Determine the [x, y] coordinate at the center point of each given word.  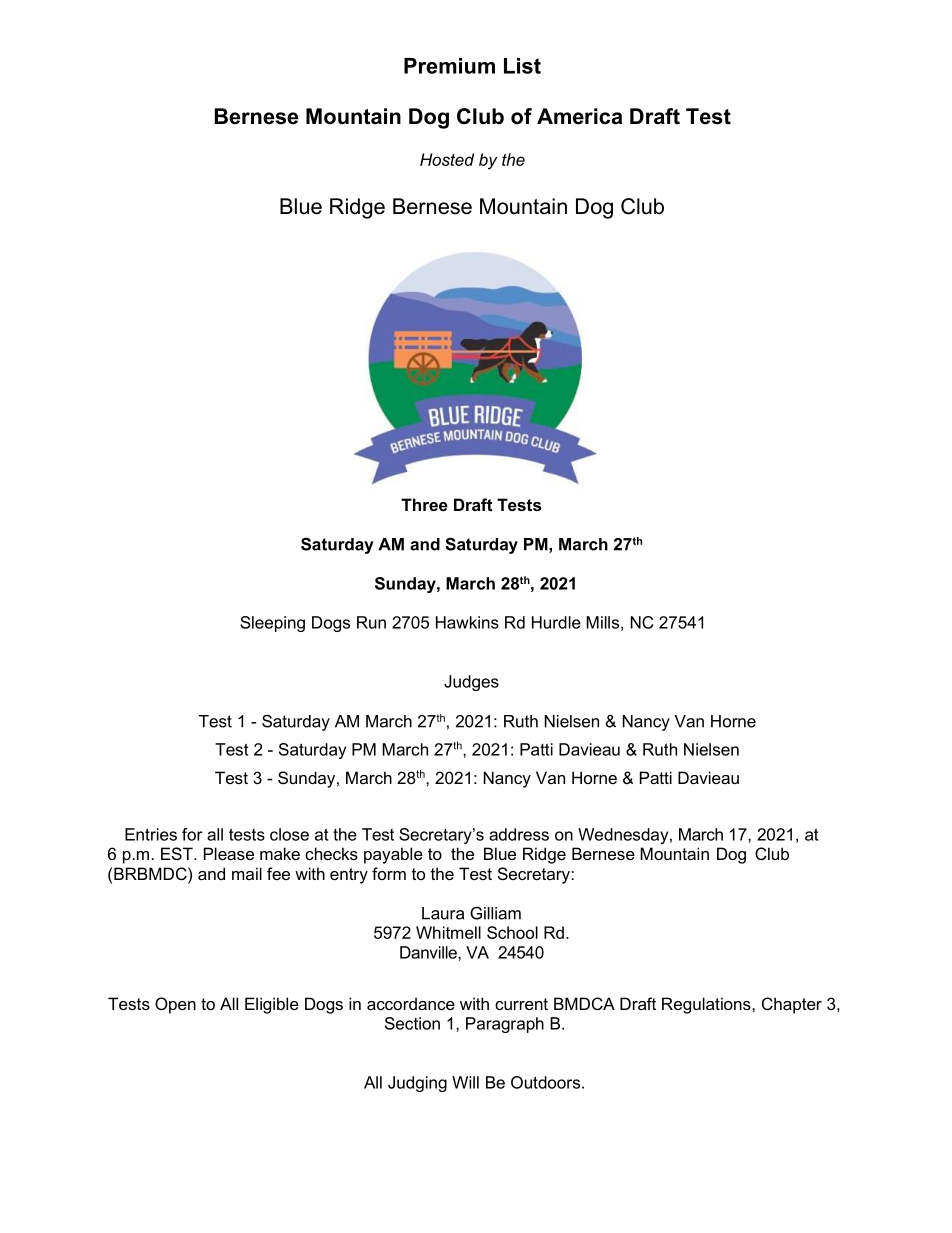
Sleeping [272, 624]
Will [465, 1082]
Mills [602, 622]
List [522, 66]
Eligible [272, 1005]
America [580, 116]
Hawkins [467, 622]
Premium [449, 66]
